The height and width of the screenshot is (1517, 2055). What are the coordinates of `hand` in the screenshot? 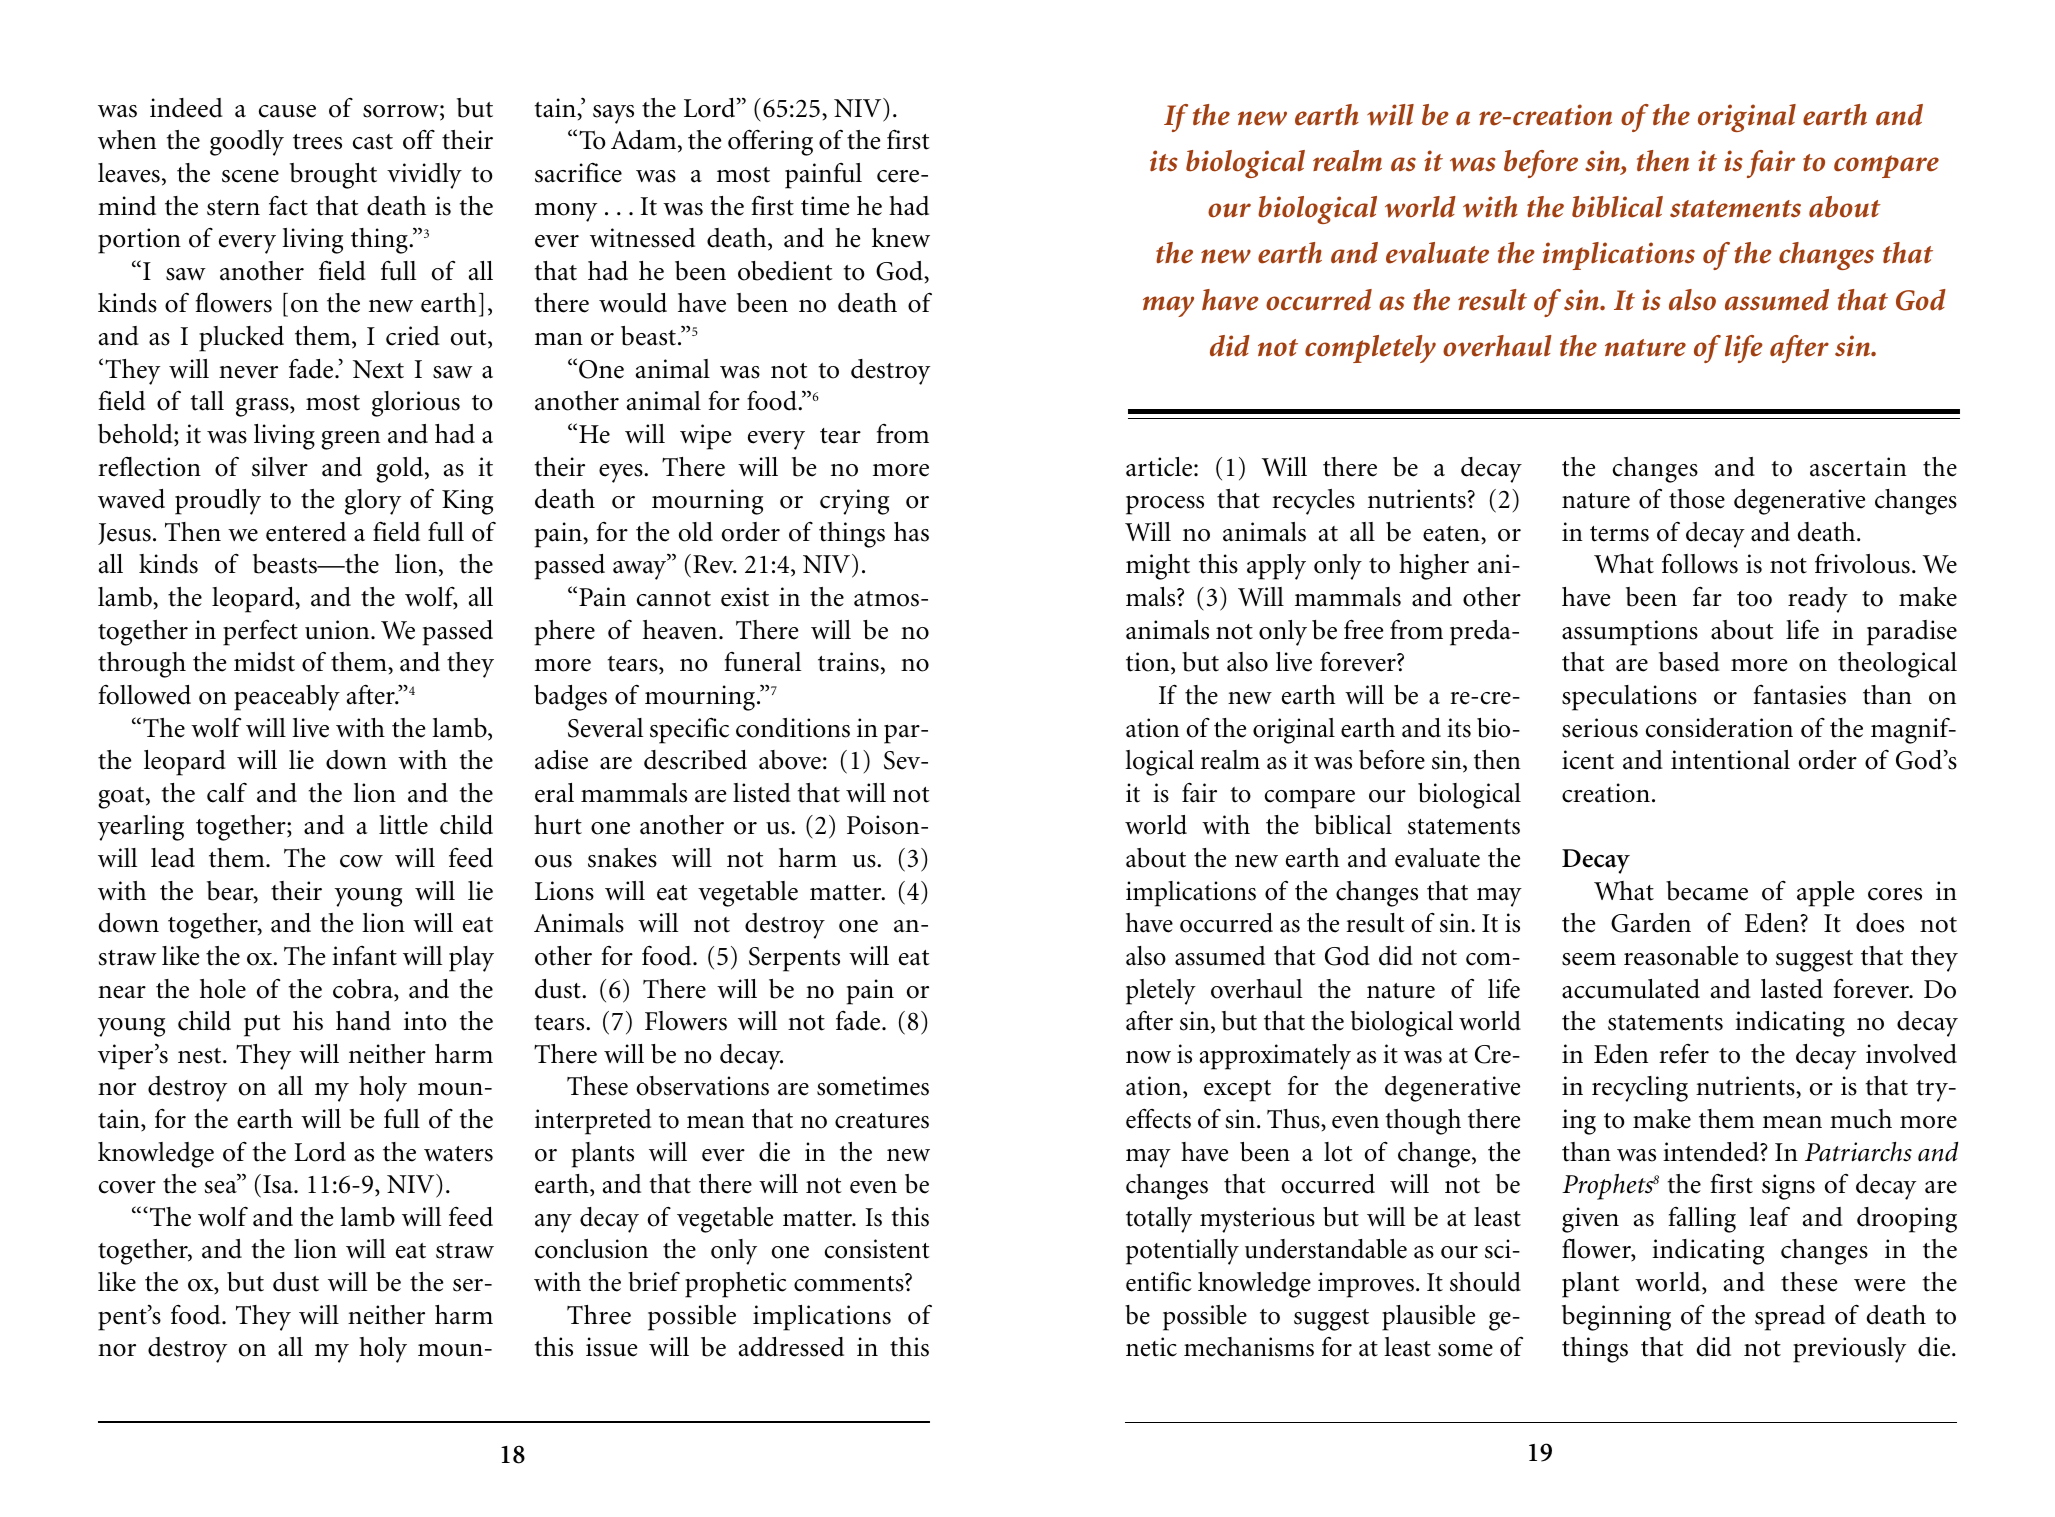 It's located at (363, 1021).
